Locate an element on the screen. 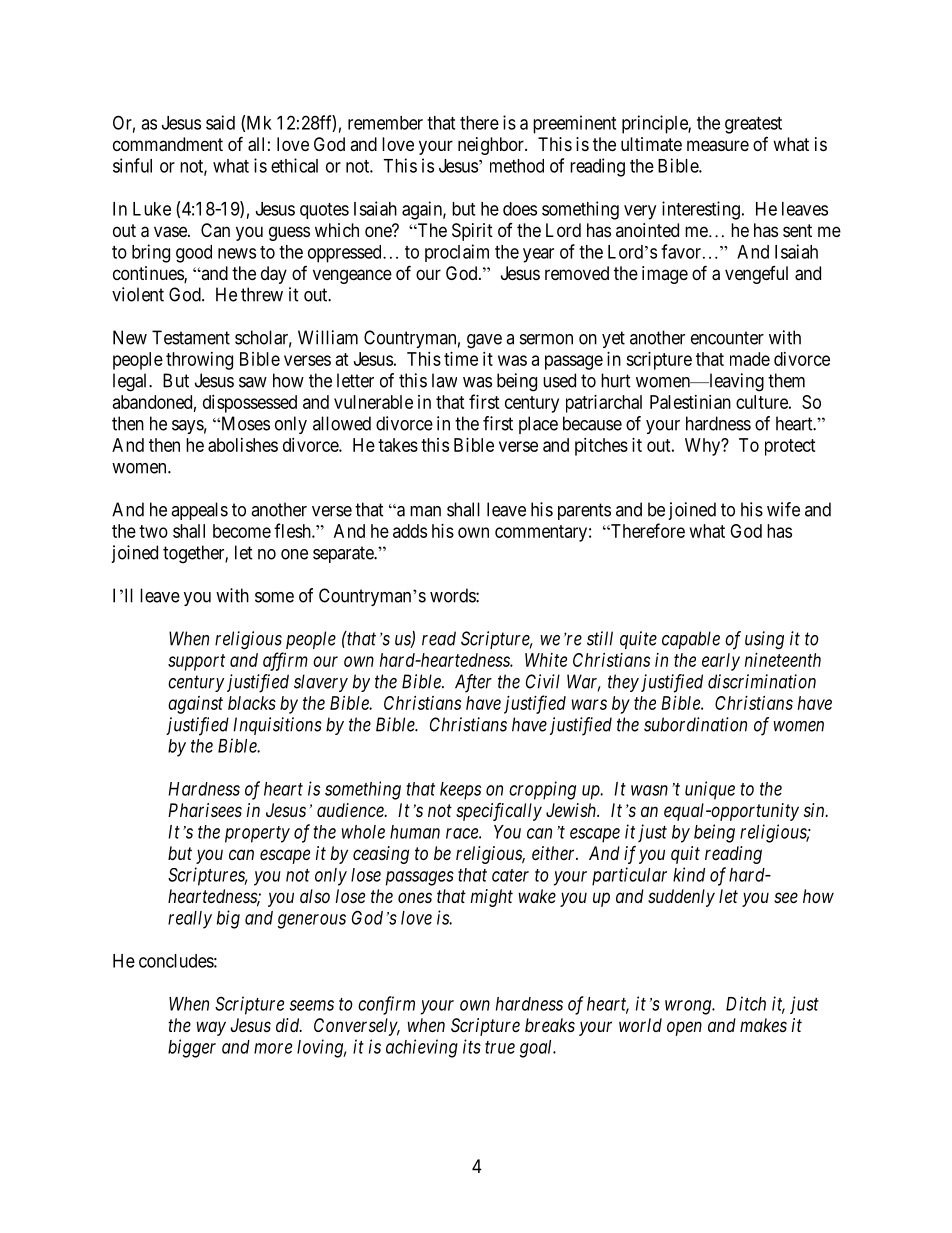 Image resolution: width=952 pixels, height=1233 pixels. measure is located at coordinates (718, 146).
